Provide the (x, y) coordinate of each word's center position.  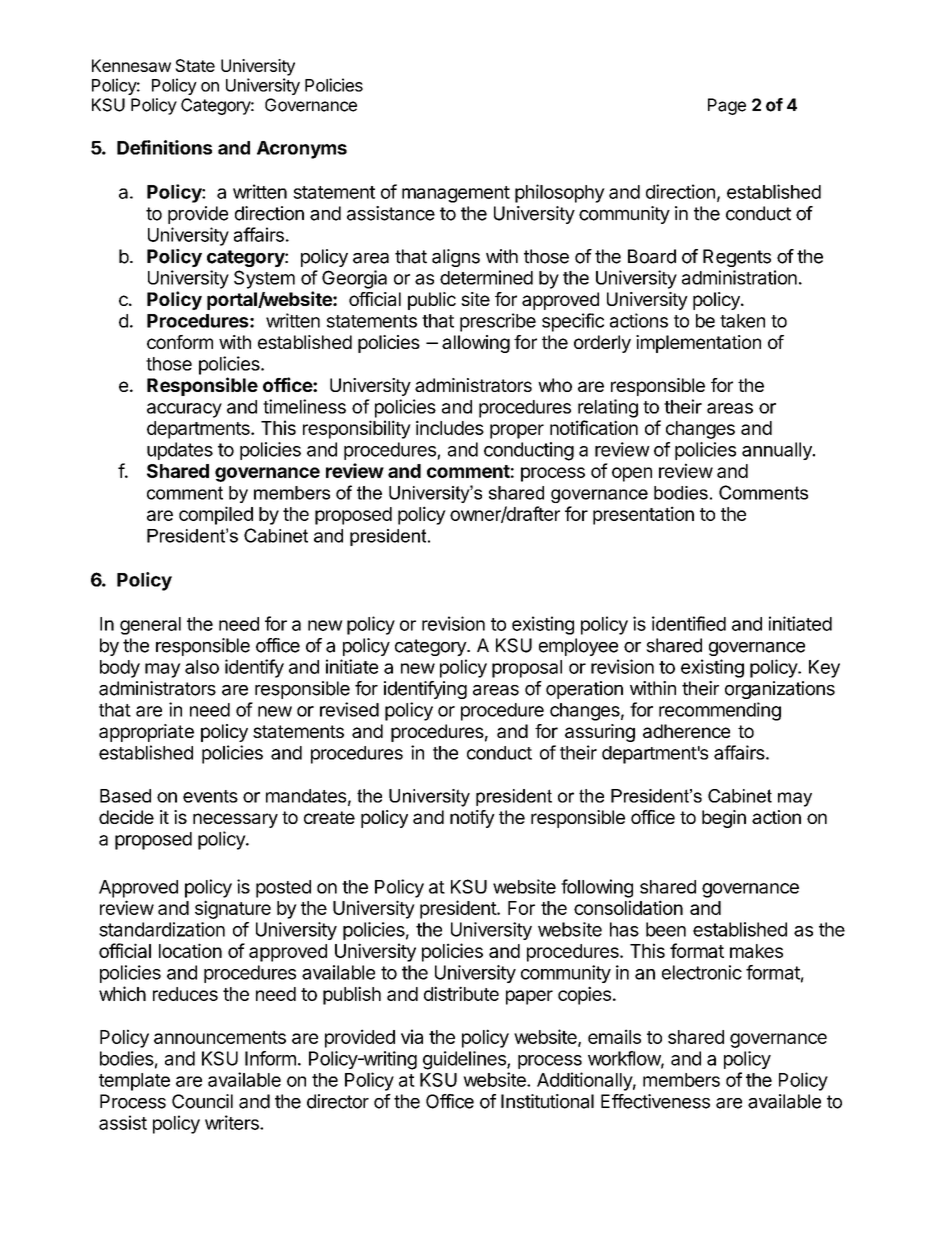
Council (202, 1101)
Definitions (164, 147)
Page (727, 106)
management (456, 194)
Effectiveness (655, 1101)
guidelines (465, 1060)
